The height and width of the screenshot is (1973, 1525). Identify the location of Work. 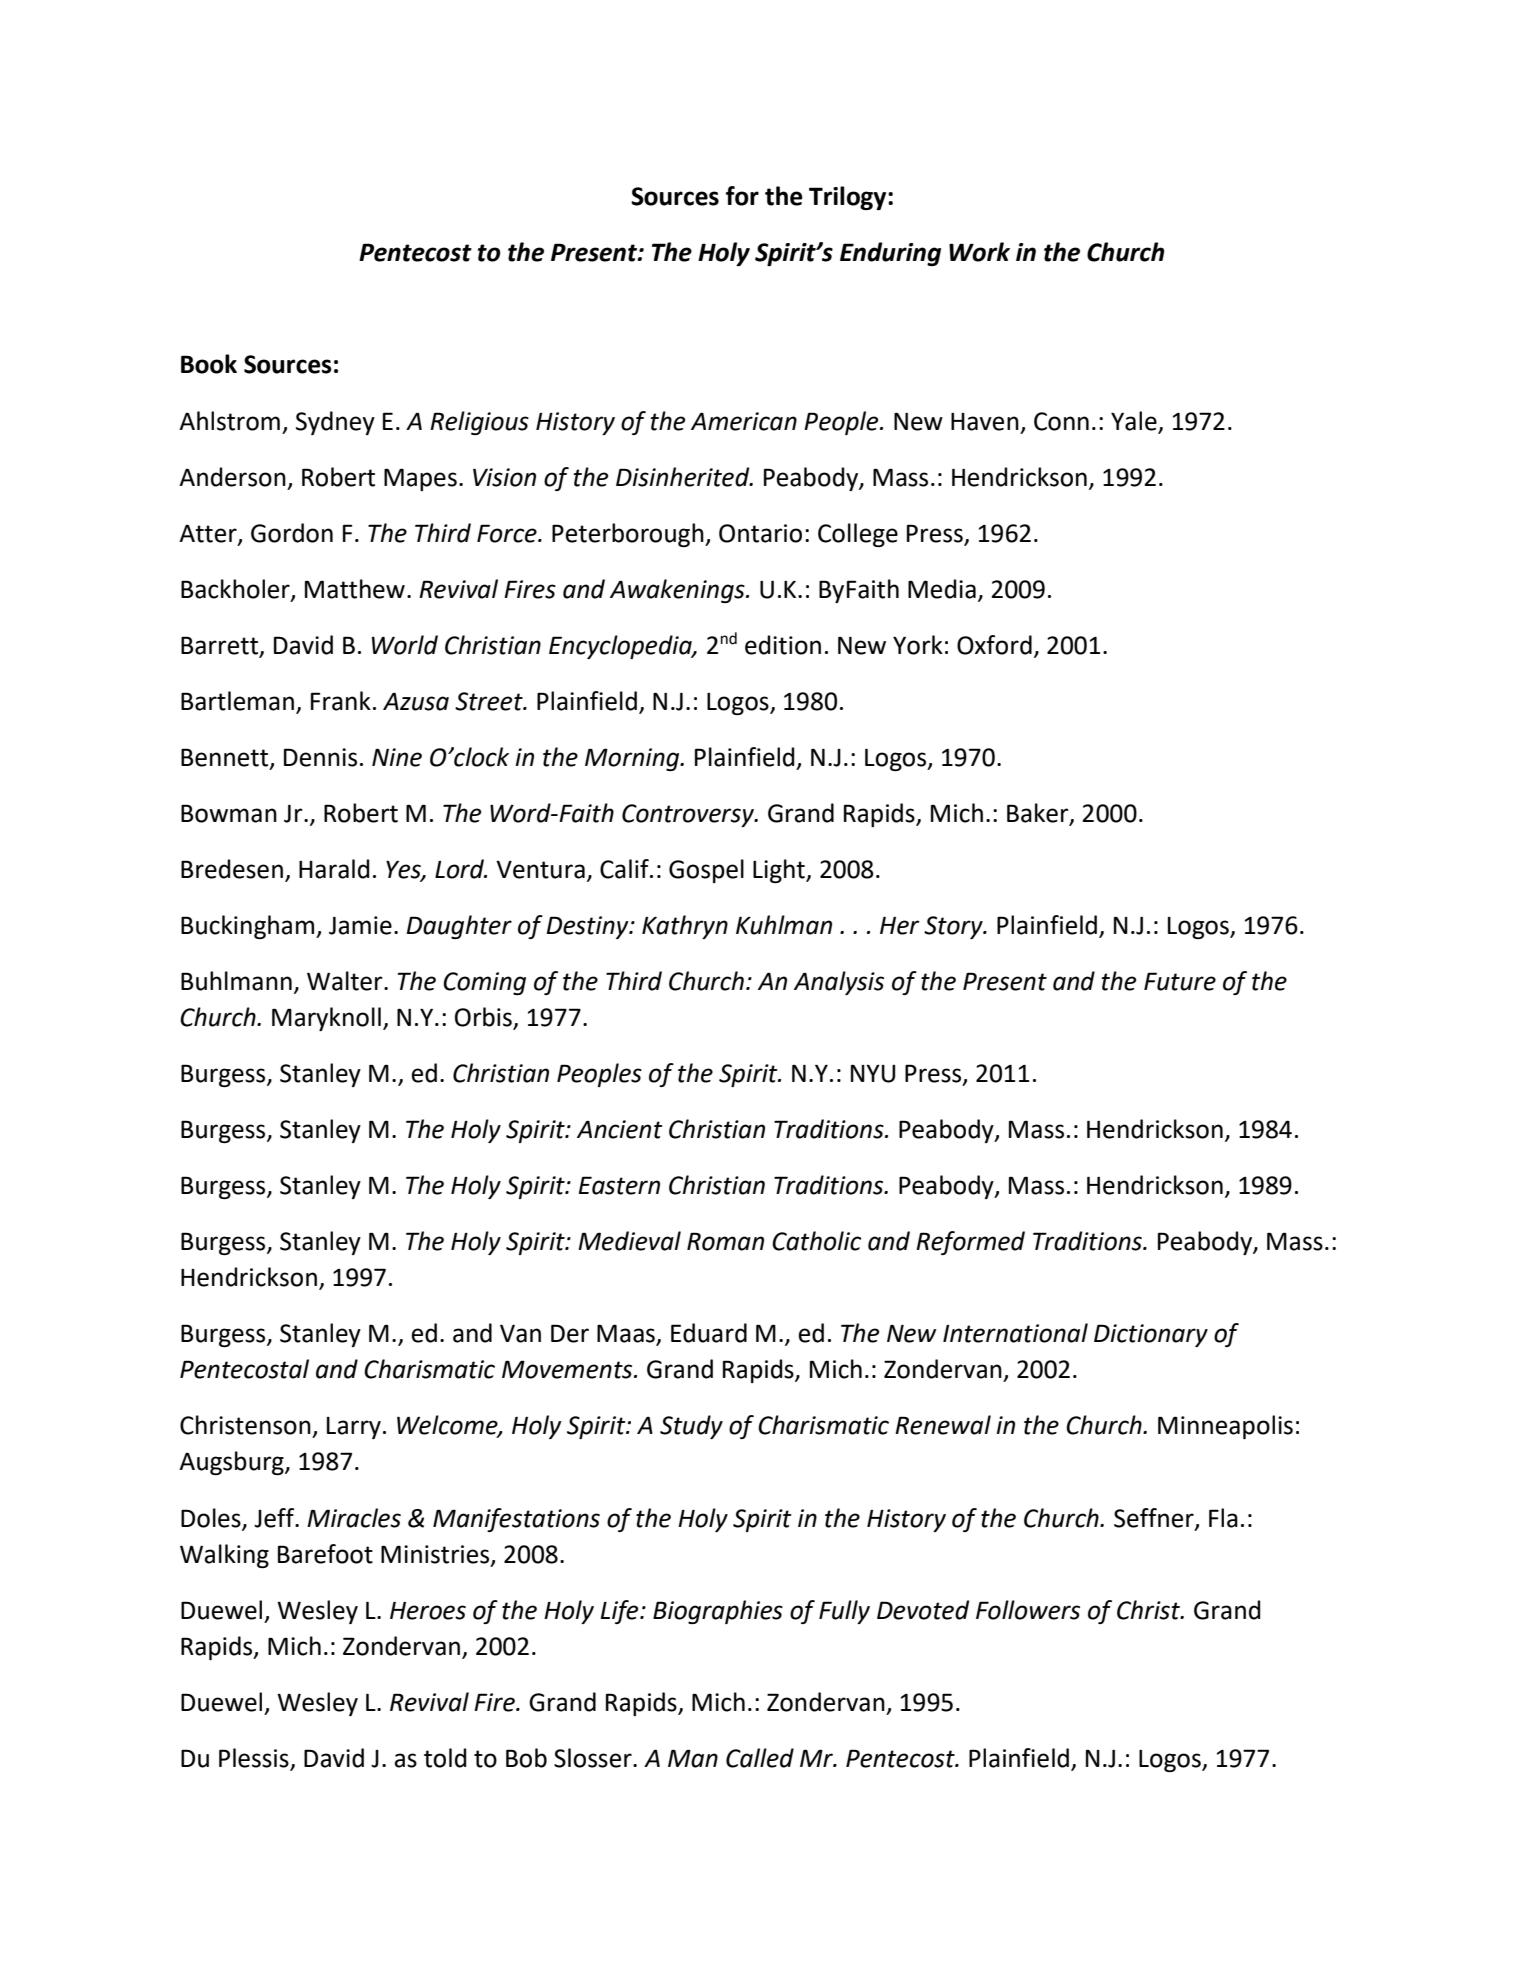
(979, 252).
